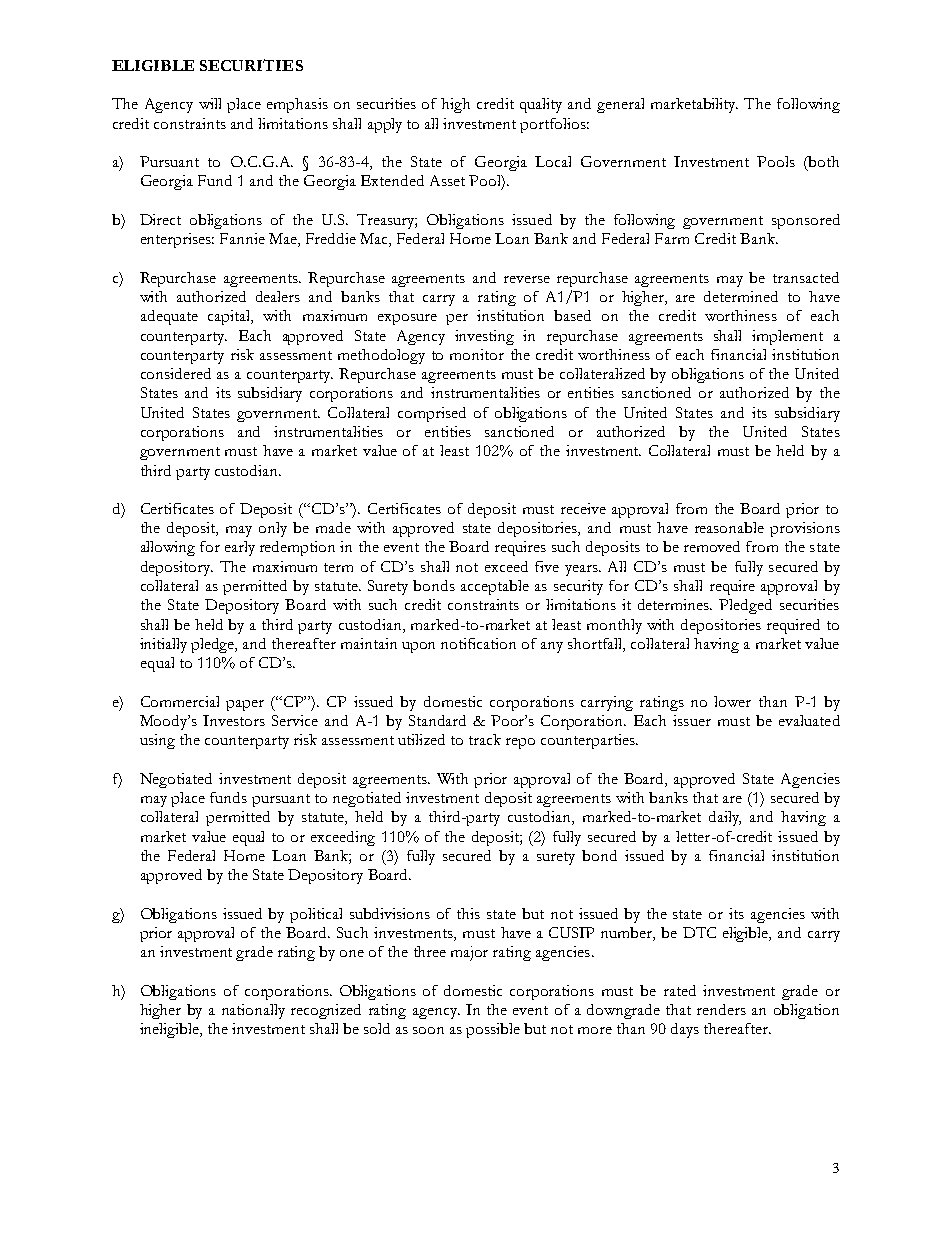  I want to click on implement, so click(787, 337).
